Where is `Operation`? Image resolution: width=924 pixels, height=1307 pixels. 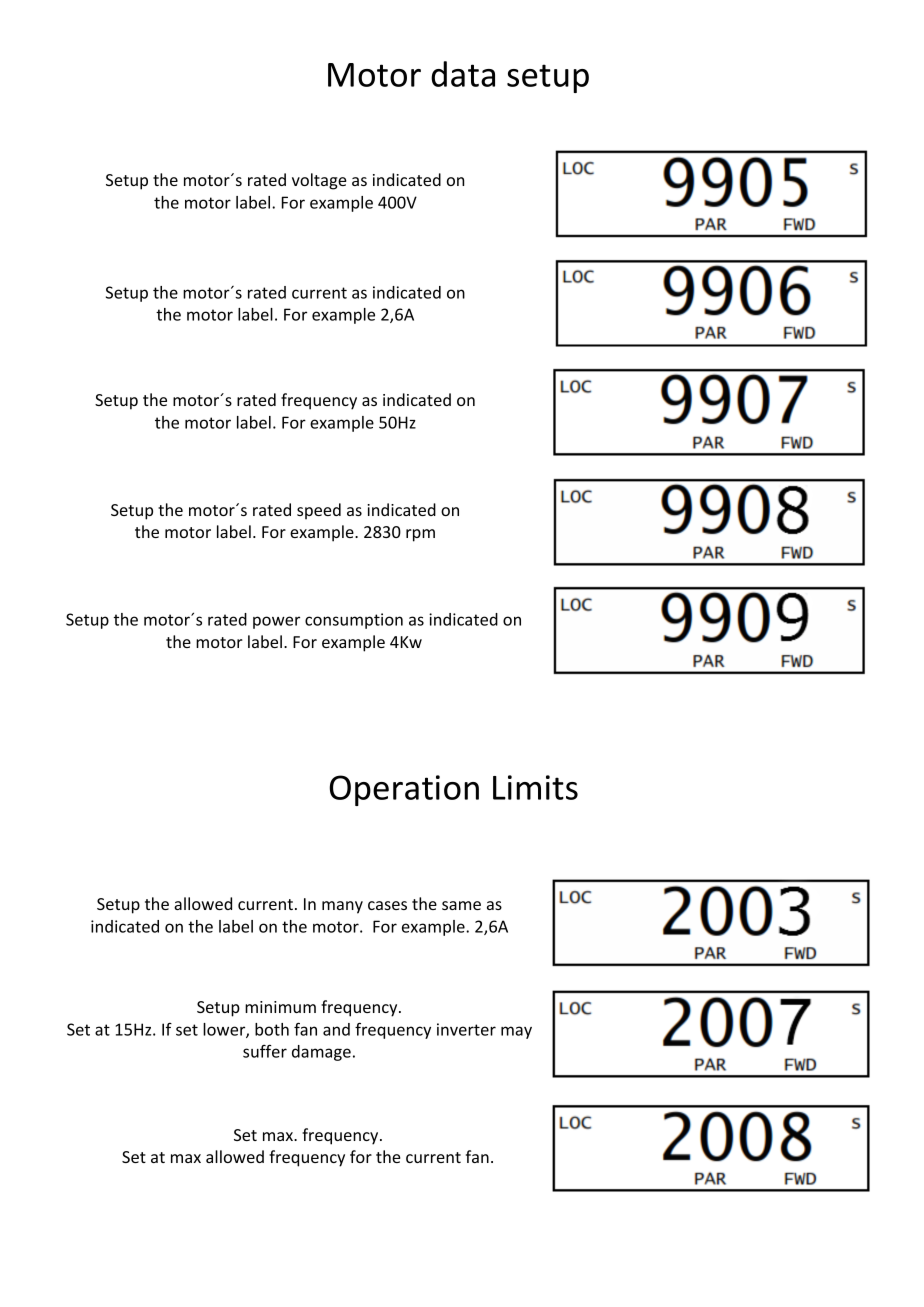 Operation is located at coordinates (404, 790).
